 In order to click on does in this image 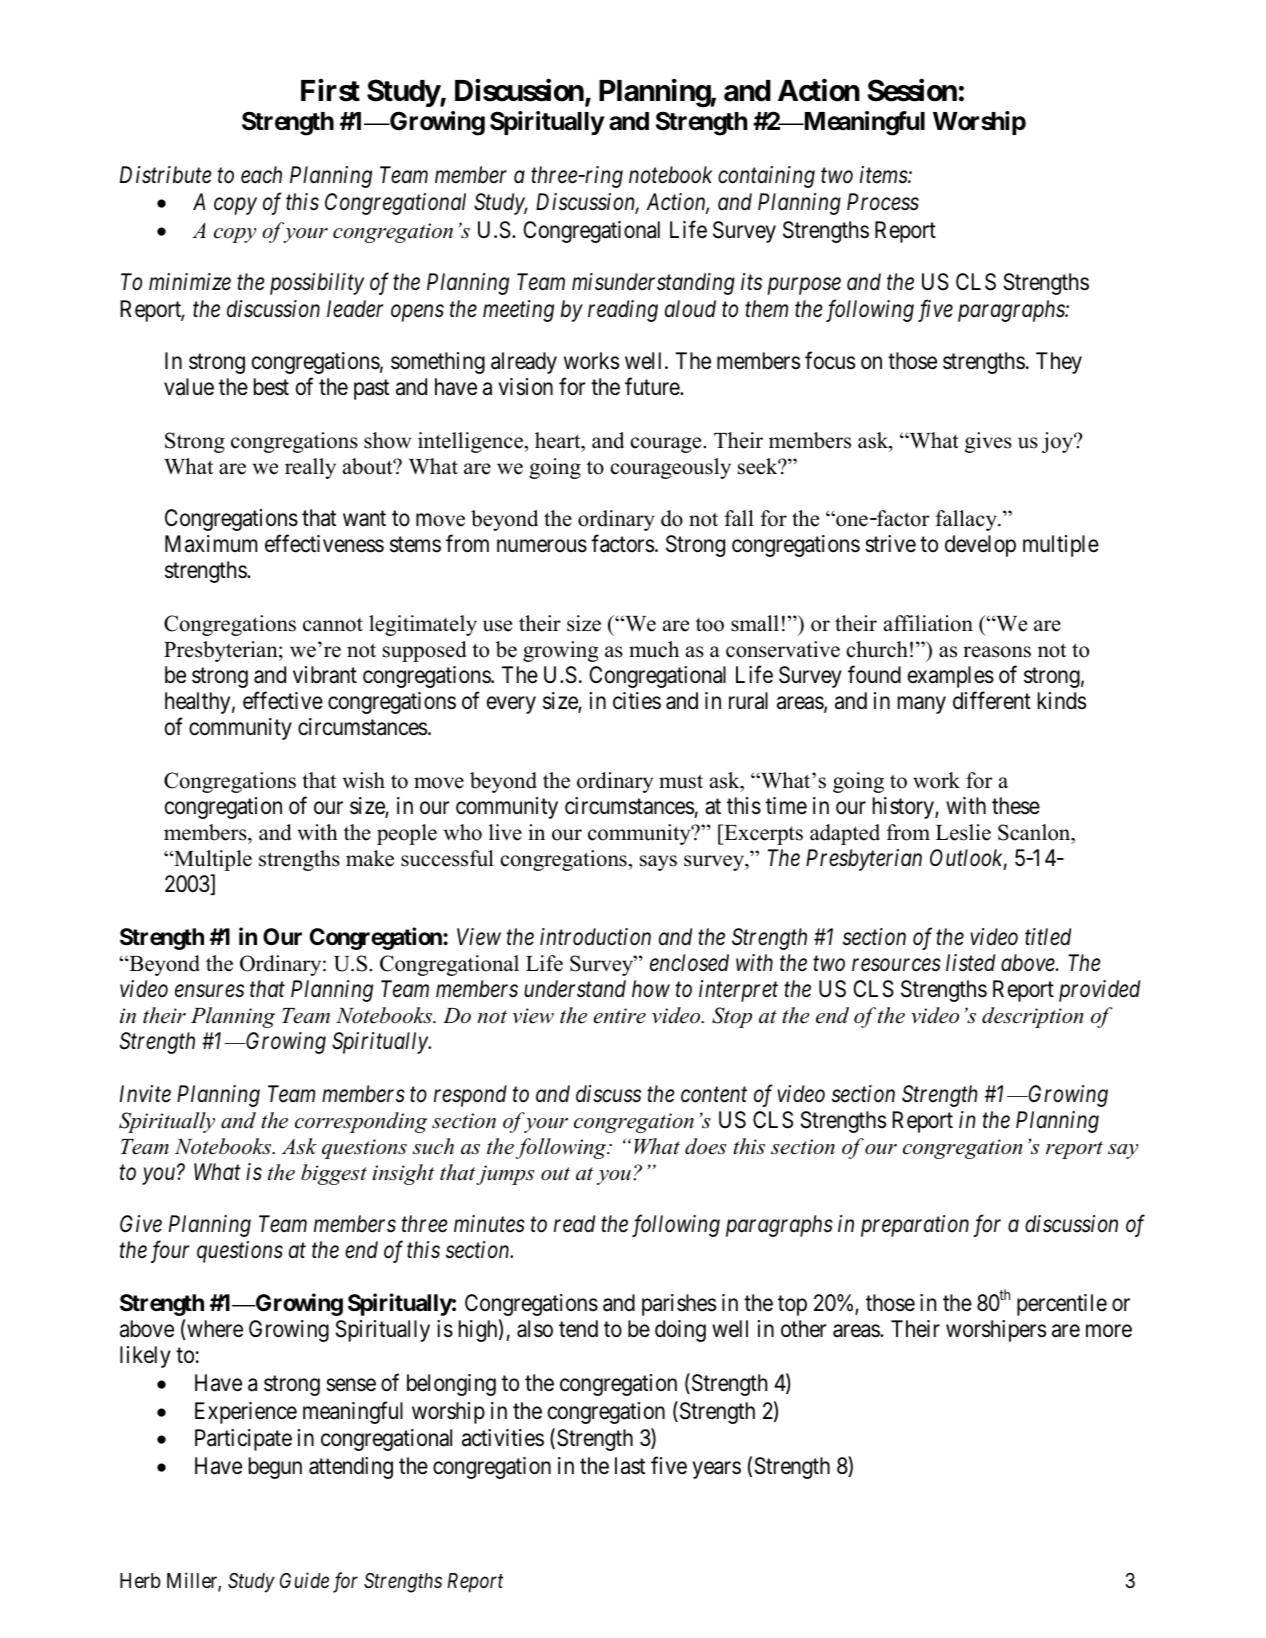, I will do `click(705, 1146)`.
